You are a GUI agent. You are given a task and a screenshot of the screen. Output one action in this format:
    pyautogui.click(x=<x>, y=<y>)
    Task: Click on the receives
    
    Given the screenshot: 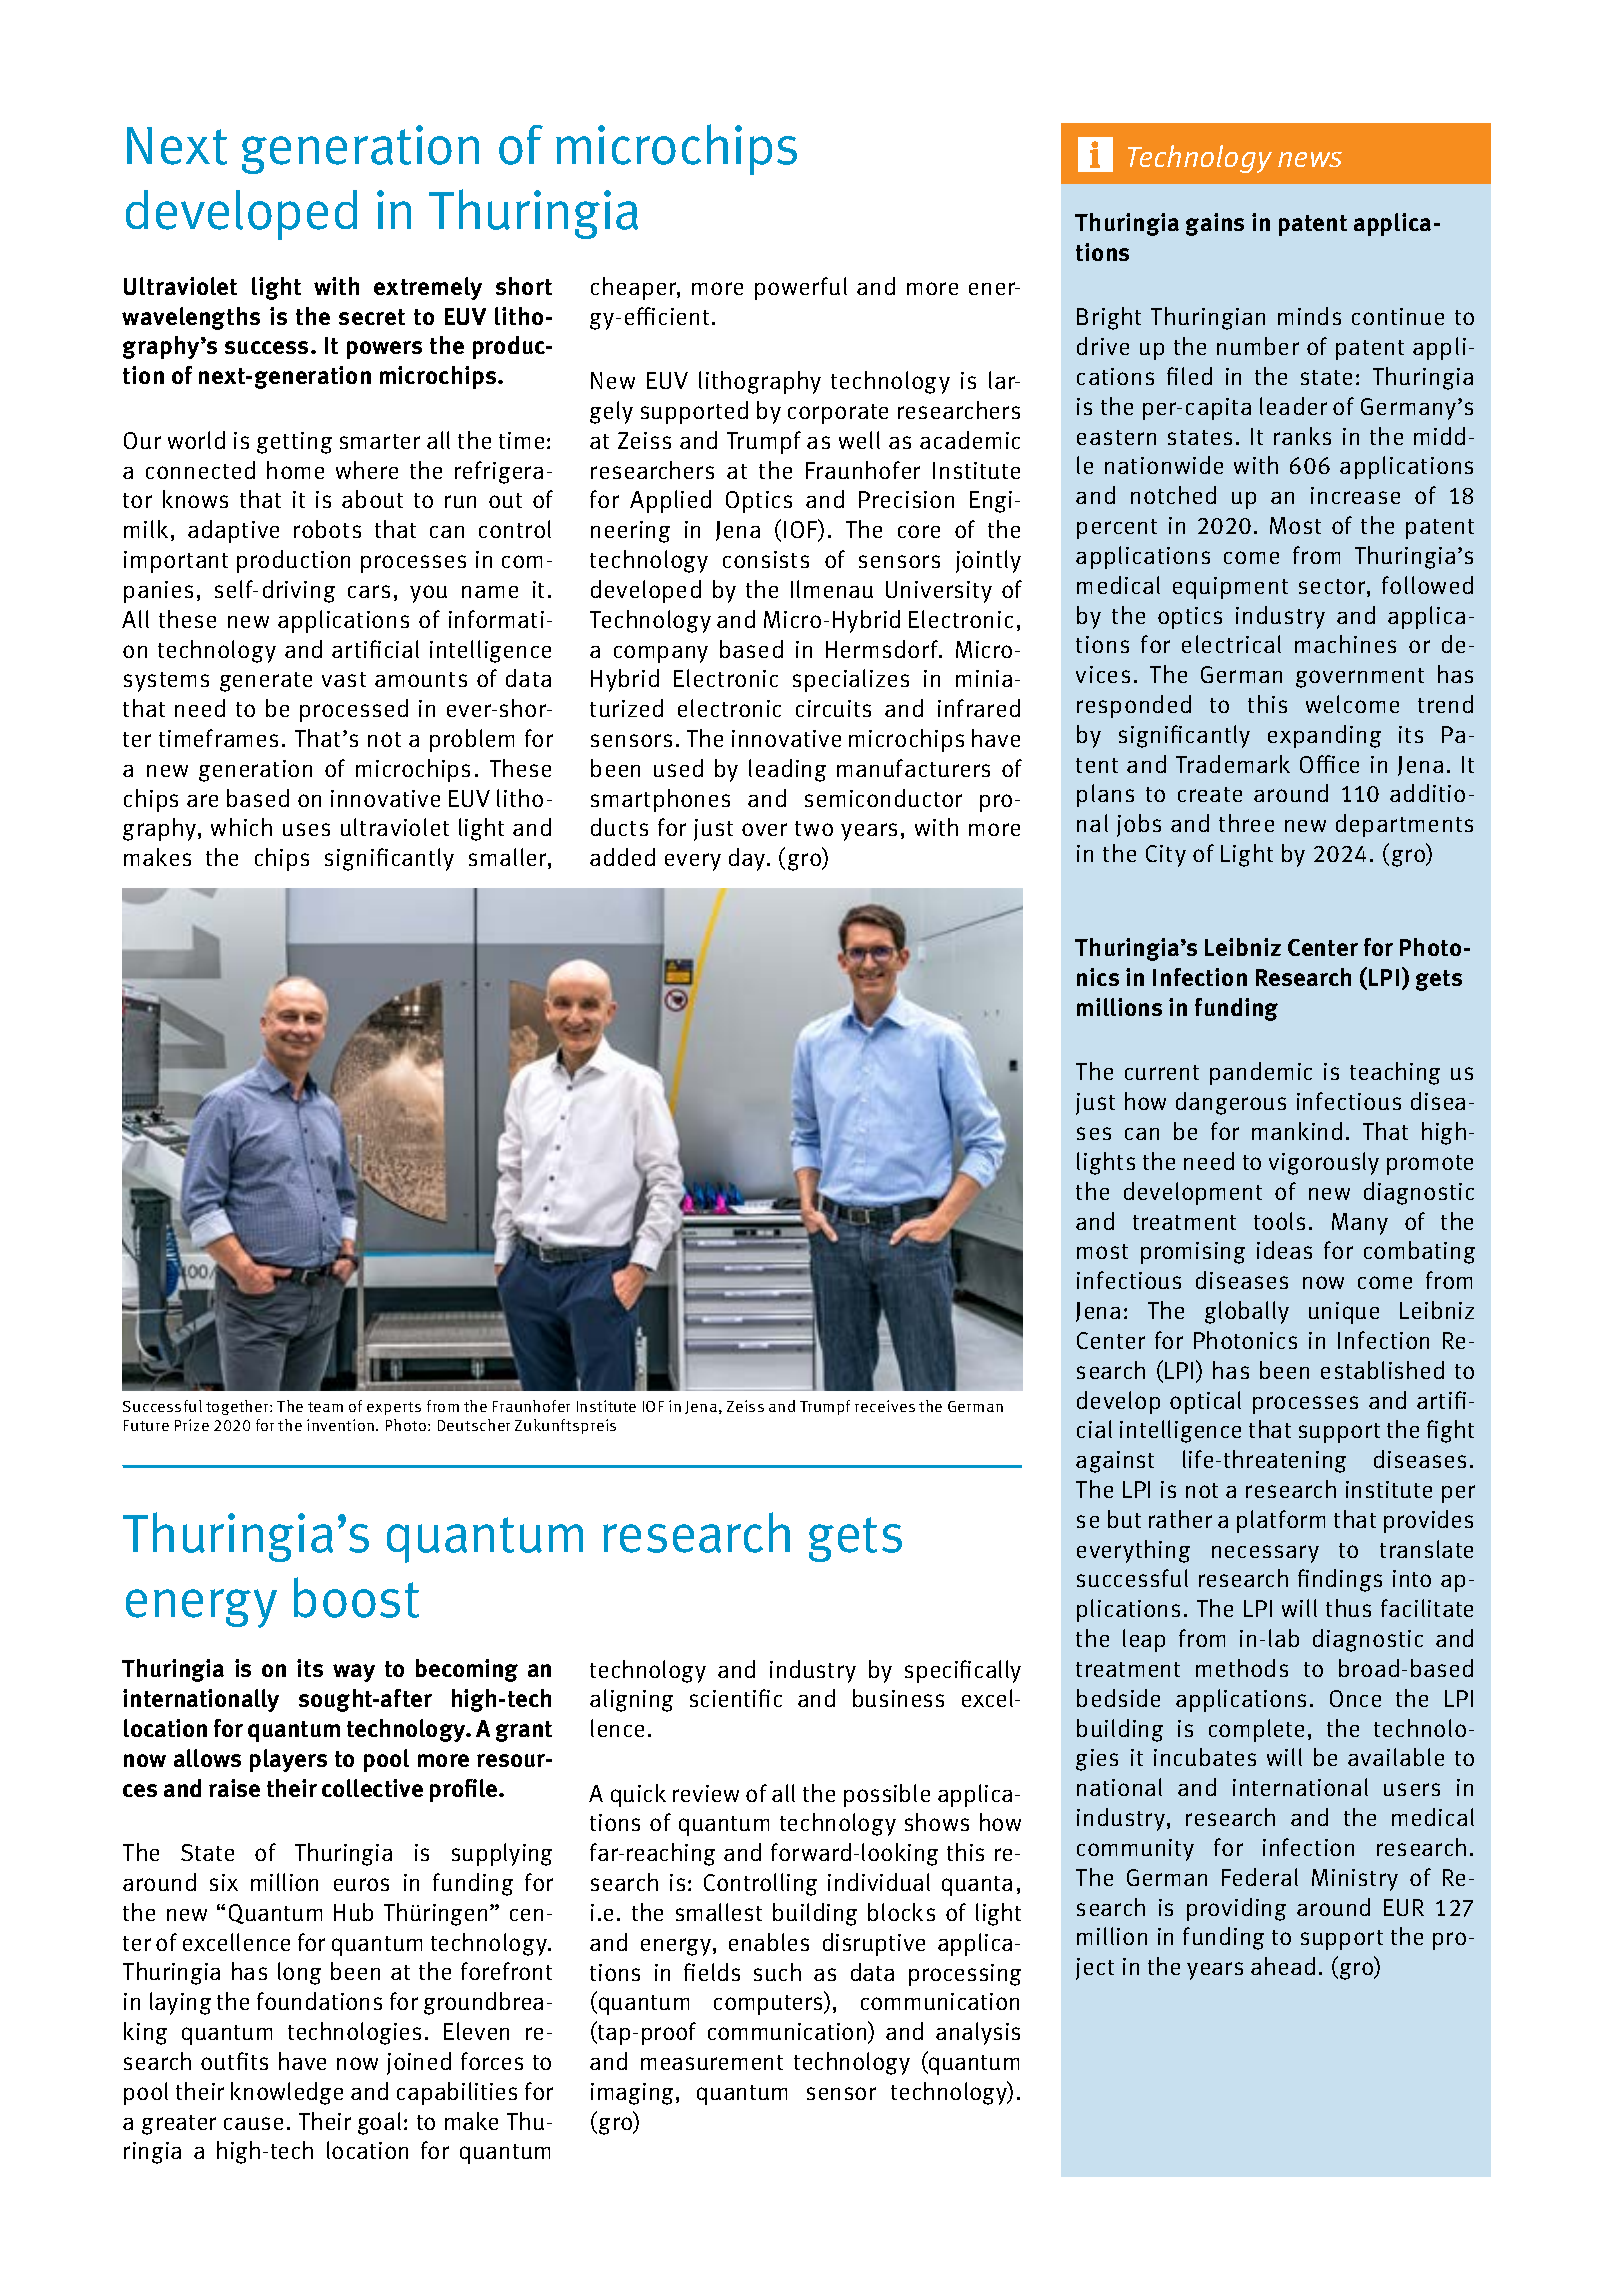 What is the action you would take?
    pyautogui.click(x=885, y=1406)
